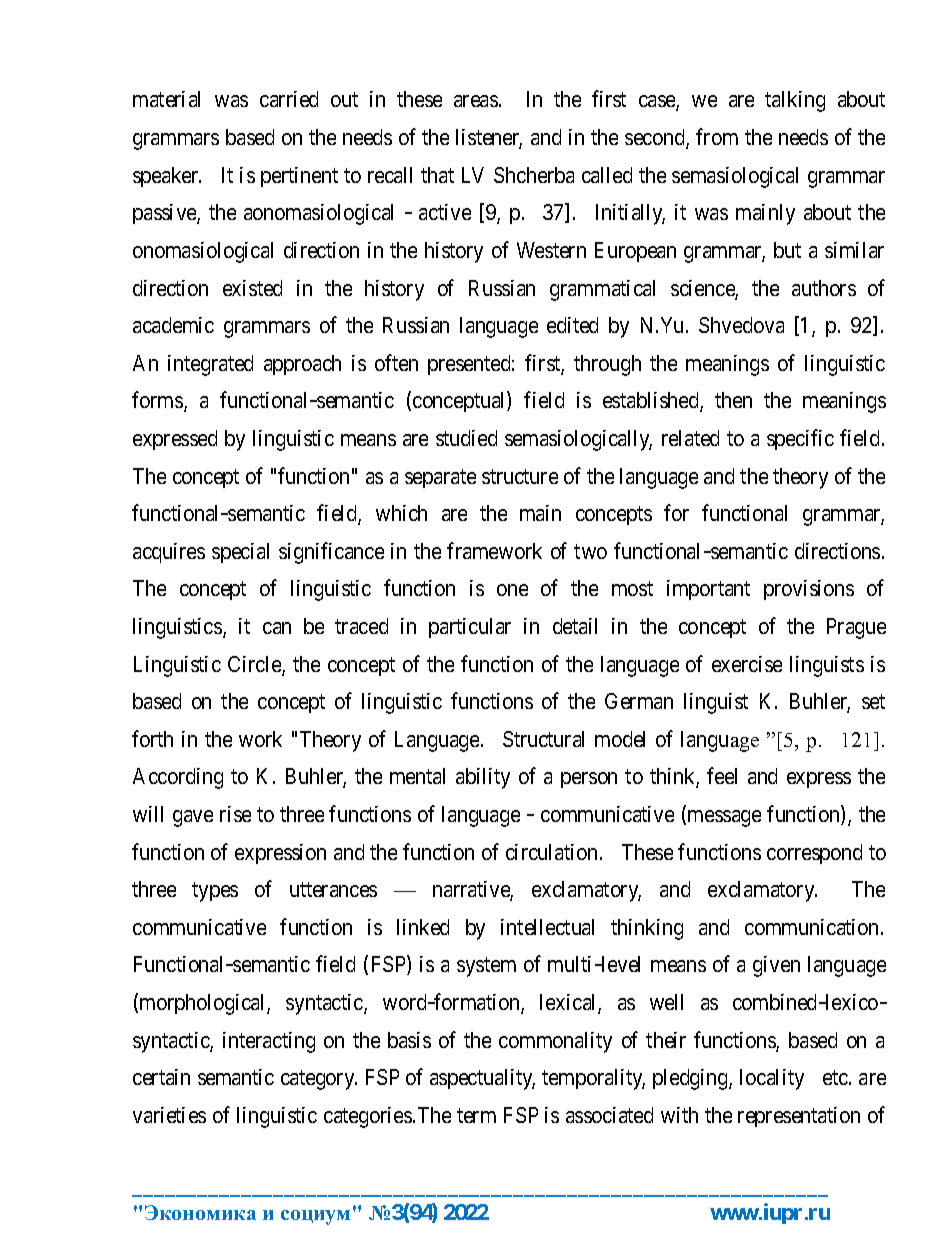 The image size is (952, 1233). What do you see at coordinates (795, 101) in the screenshot?
I see `talking` at bounding box center [795, 101].
